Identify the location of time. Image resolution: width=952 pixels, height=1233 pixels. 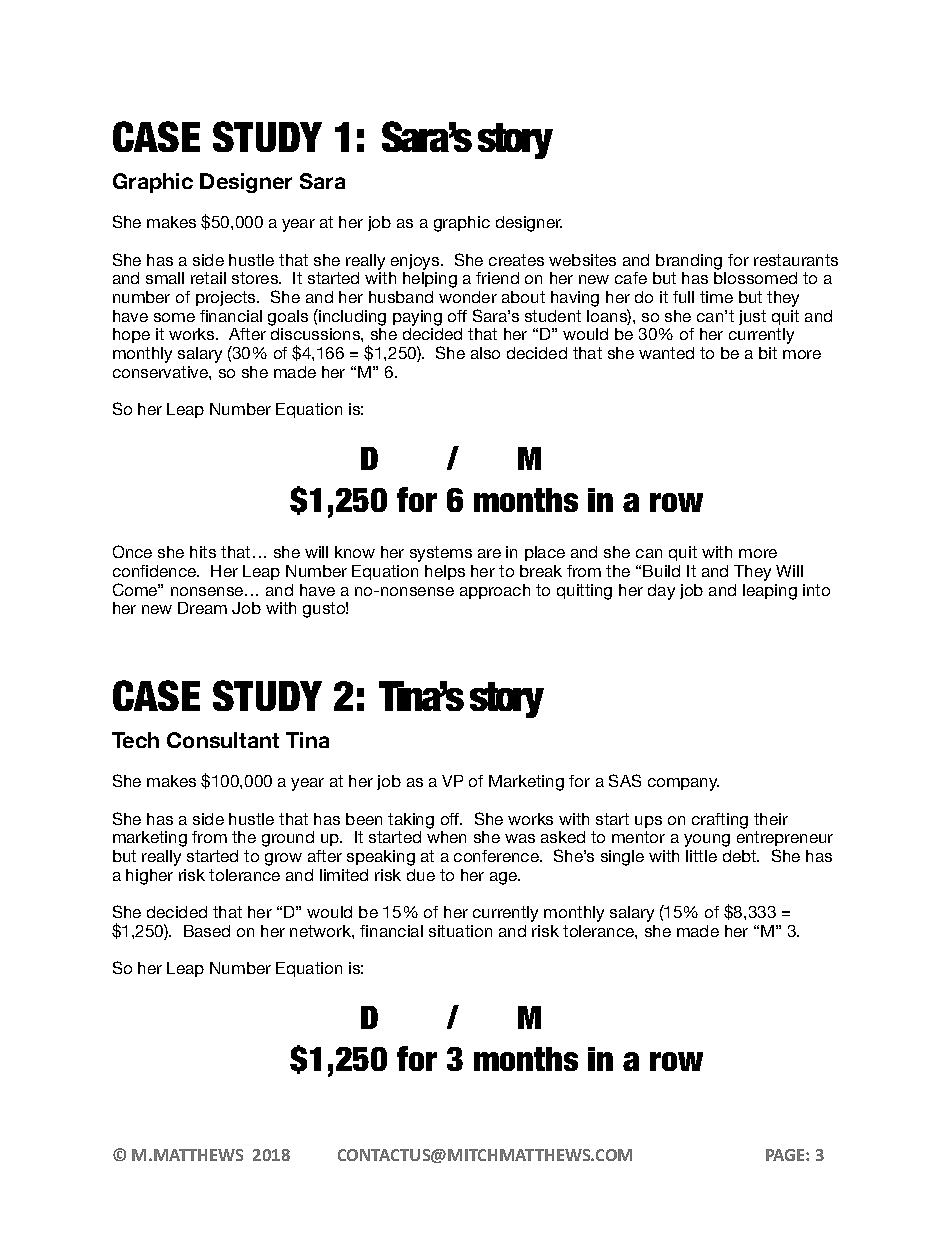
(716, 297).
